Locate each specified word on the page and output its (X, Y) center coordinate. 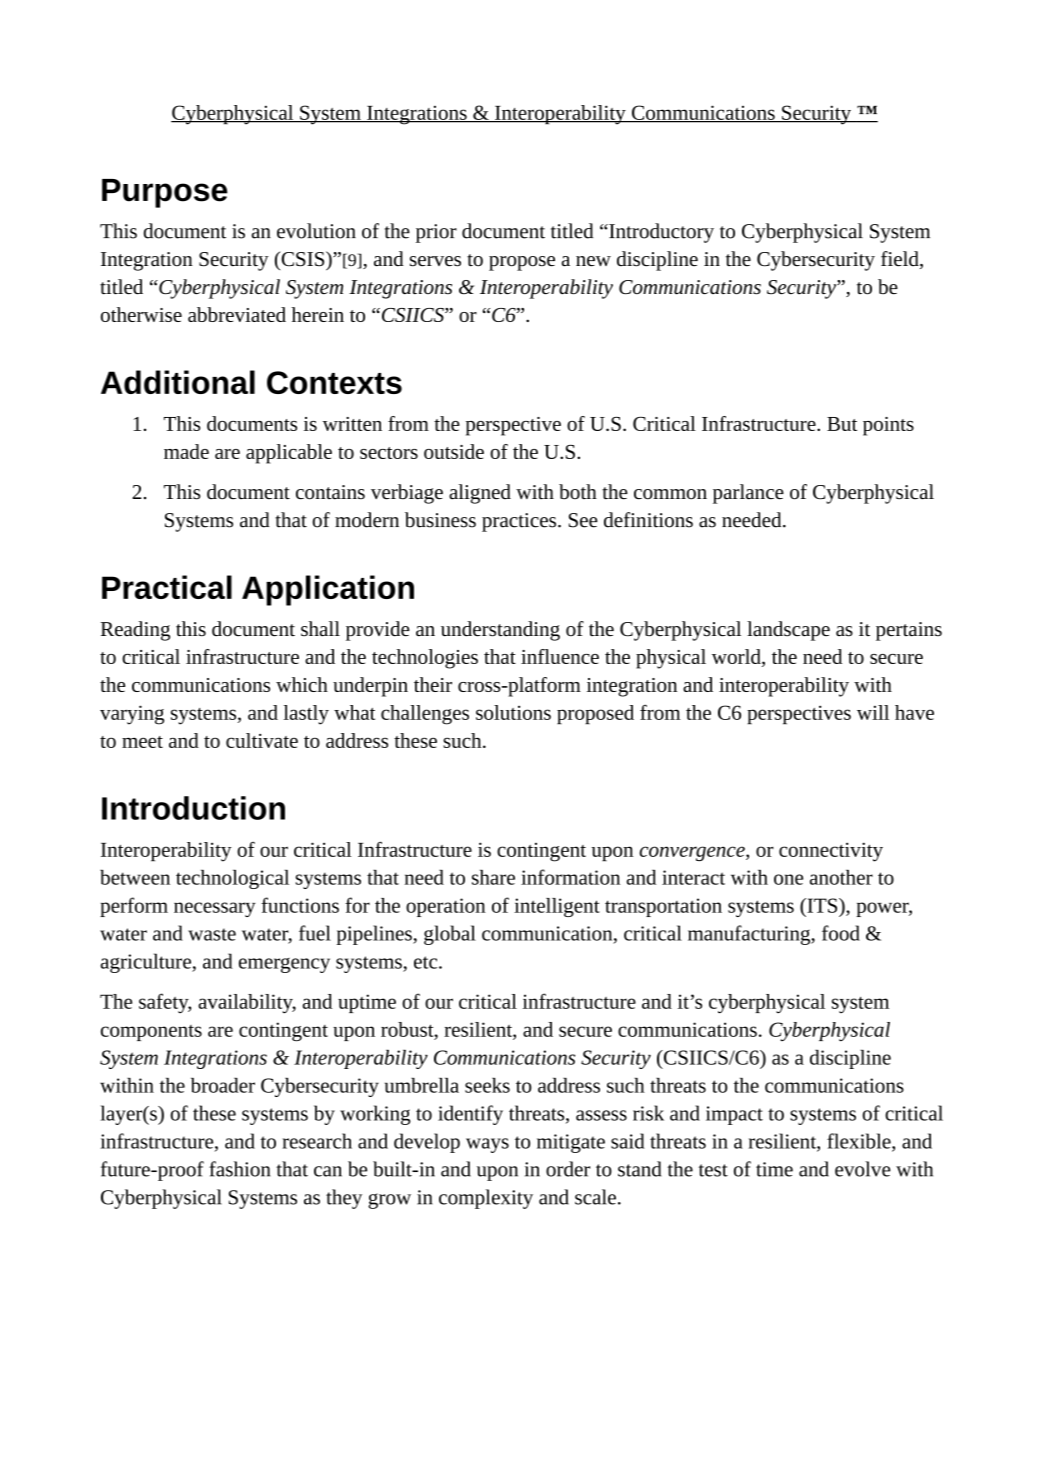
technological (232, 879)
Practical (167, 587)
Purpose (165, 193)
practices (520, 522)
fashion (239, 1169)
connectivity (831, 852)
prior (436, 233)
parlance (748, 494)
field (901, 260)
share (493, 877)
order (568, 1169)
